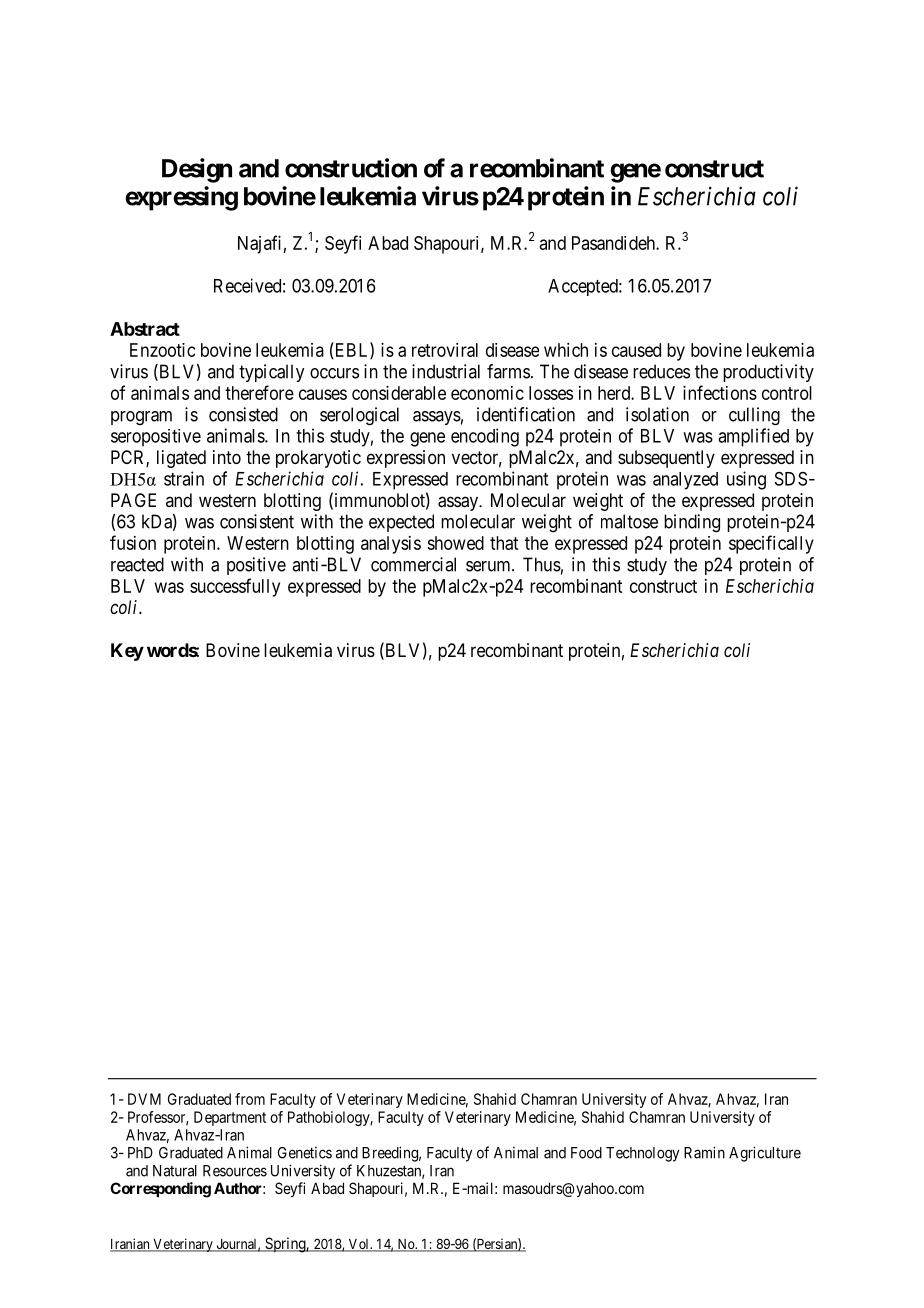  Describe the element at coordinates (704, 1152) in the page. I see `Ramin` at that location.
